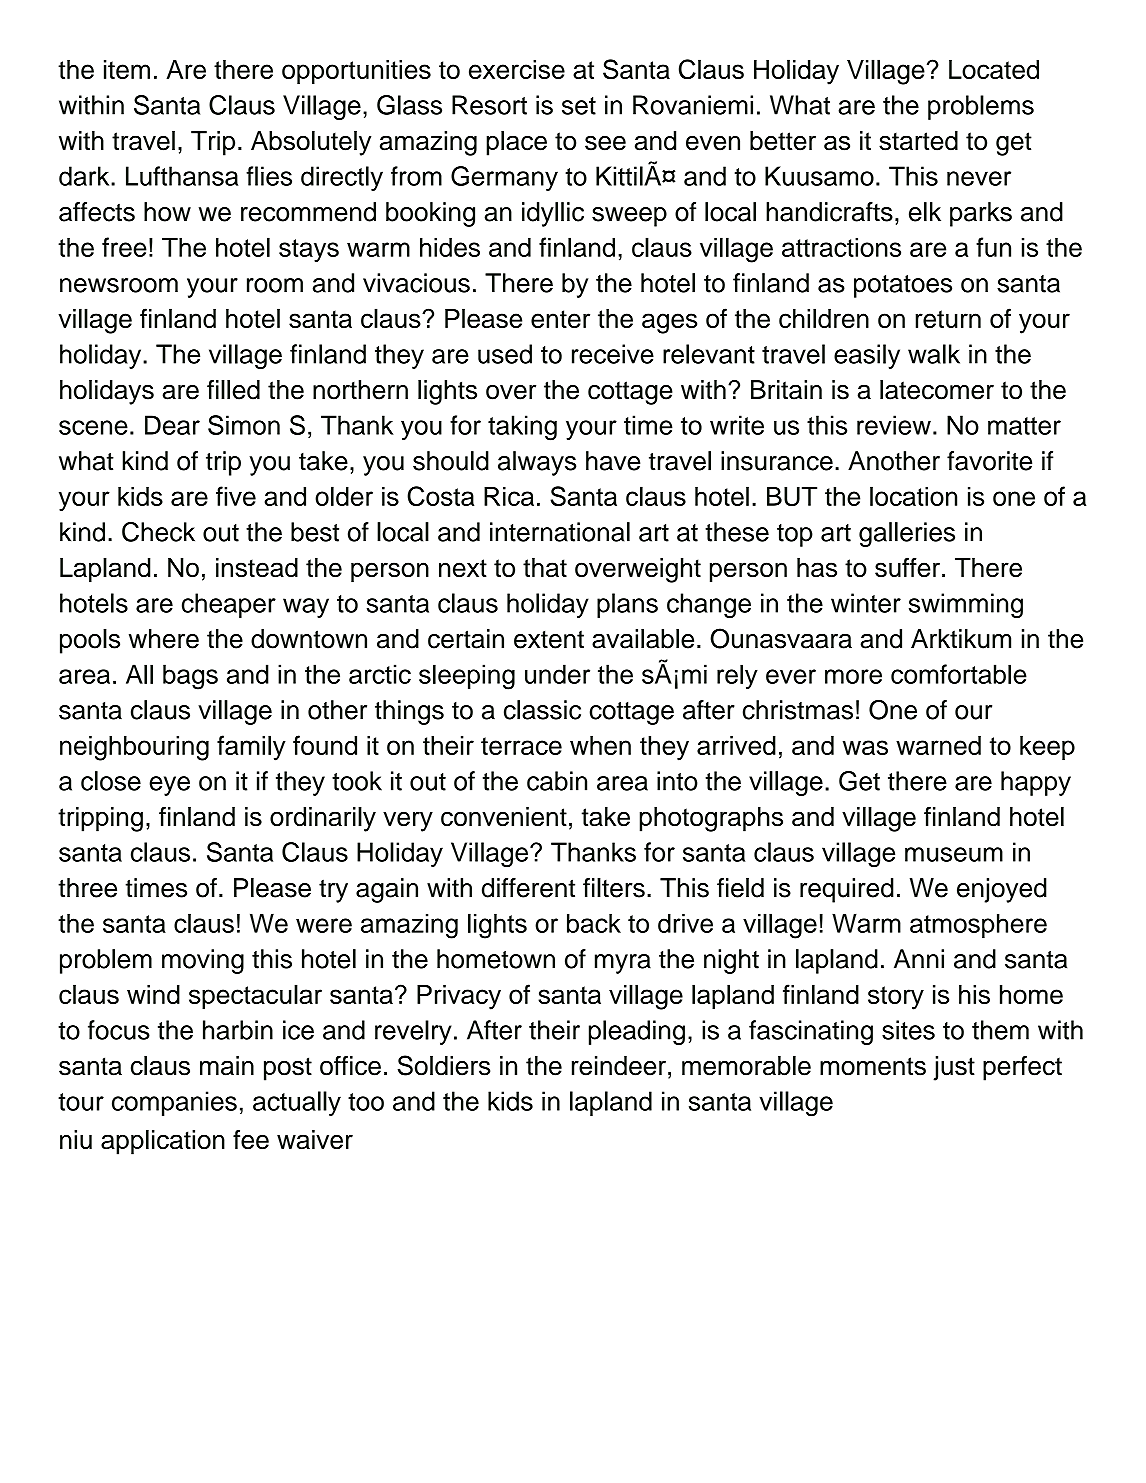 The width and height of the image is (1146, 1483). I want to click on swimming, so click(966, 605).
